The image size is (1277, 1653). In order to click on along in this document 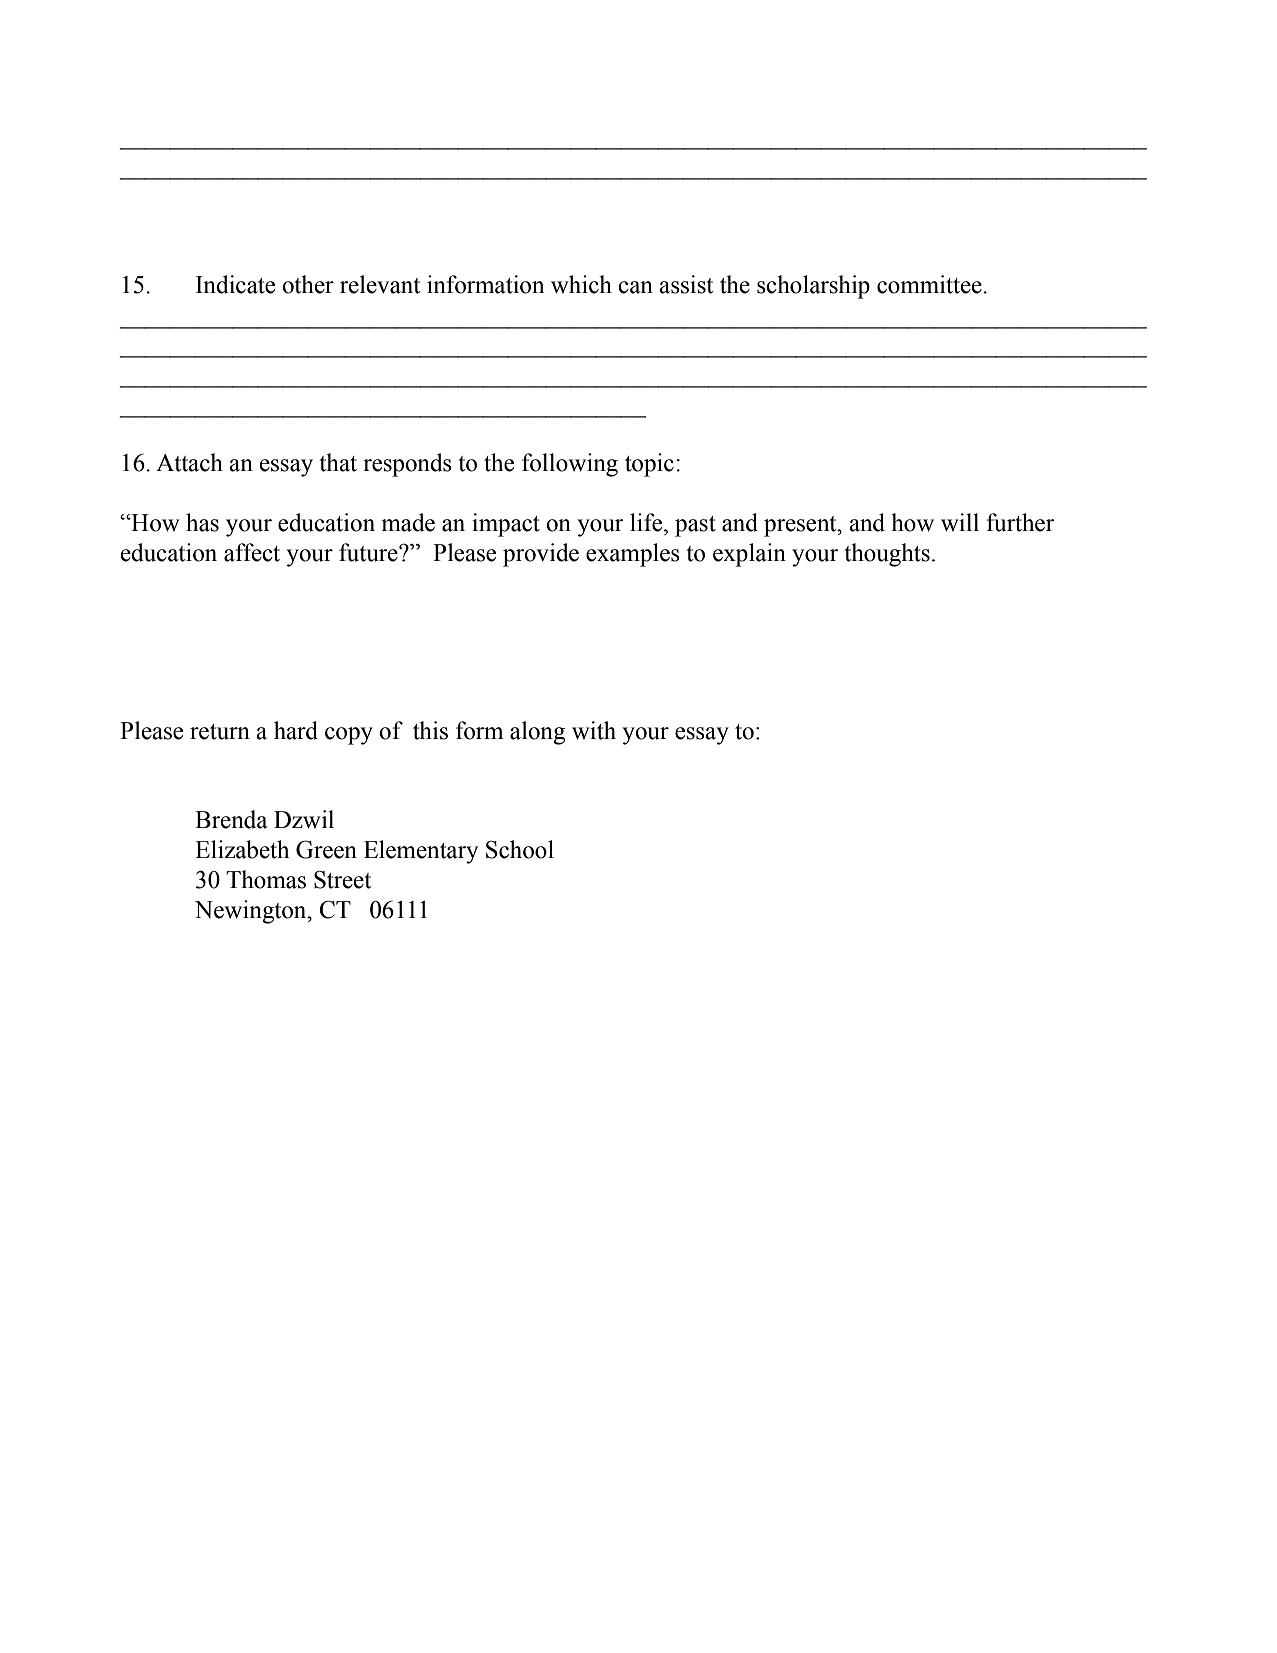, I will do `click(537, 733)`.
